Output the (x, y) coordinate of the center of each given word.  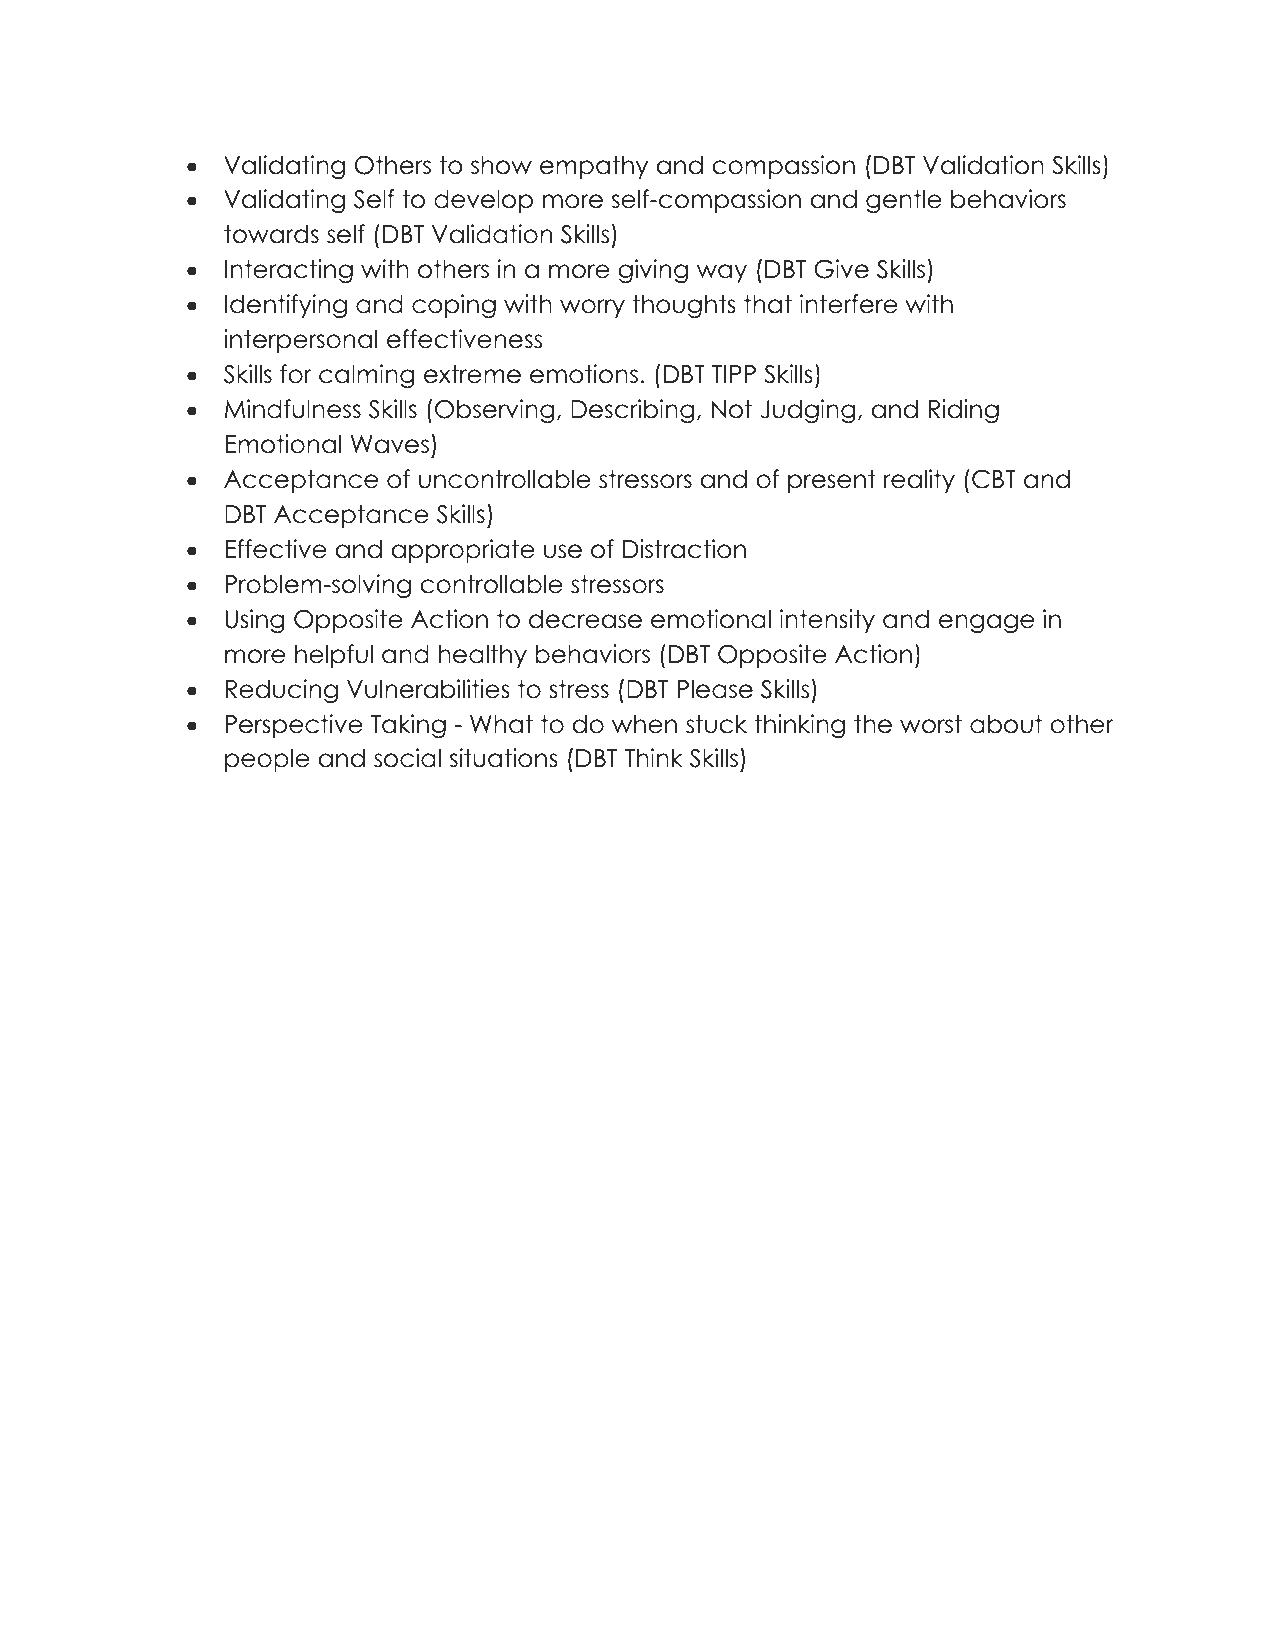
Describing (632, 411)
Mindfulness (293, 409)
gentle (904, 201)
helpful (334, 656)
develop (483, 201)
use (563, 551)
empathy (594, 167)
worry (592, 308)
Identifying (286, 306)
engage (986, 623)
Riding (963, 411)
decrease (585, 619)
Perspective (294, 726)
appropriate (463, 551)
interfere (849, 304)
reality (919, 481)
